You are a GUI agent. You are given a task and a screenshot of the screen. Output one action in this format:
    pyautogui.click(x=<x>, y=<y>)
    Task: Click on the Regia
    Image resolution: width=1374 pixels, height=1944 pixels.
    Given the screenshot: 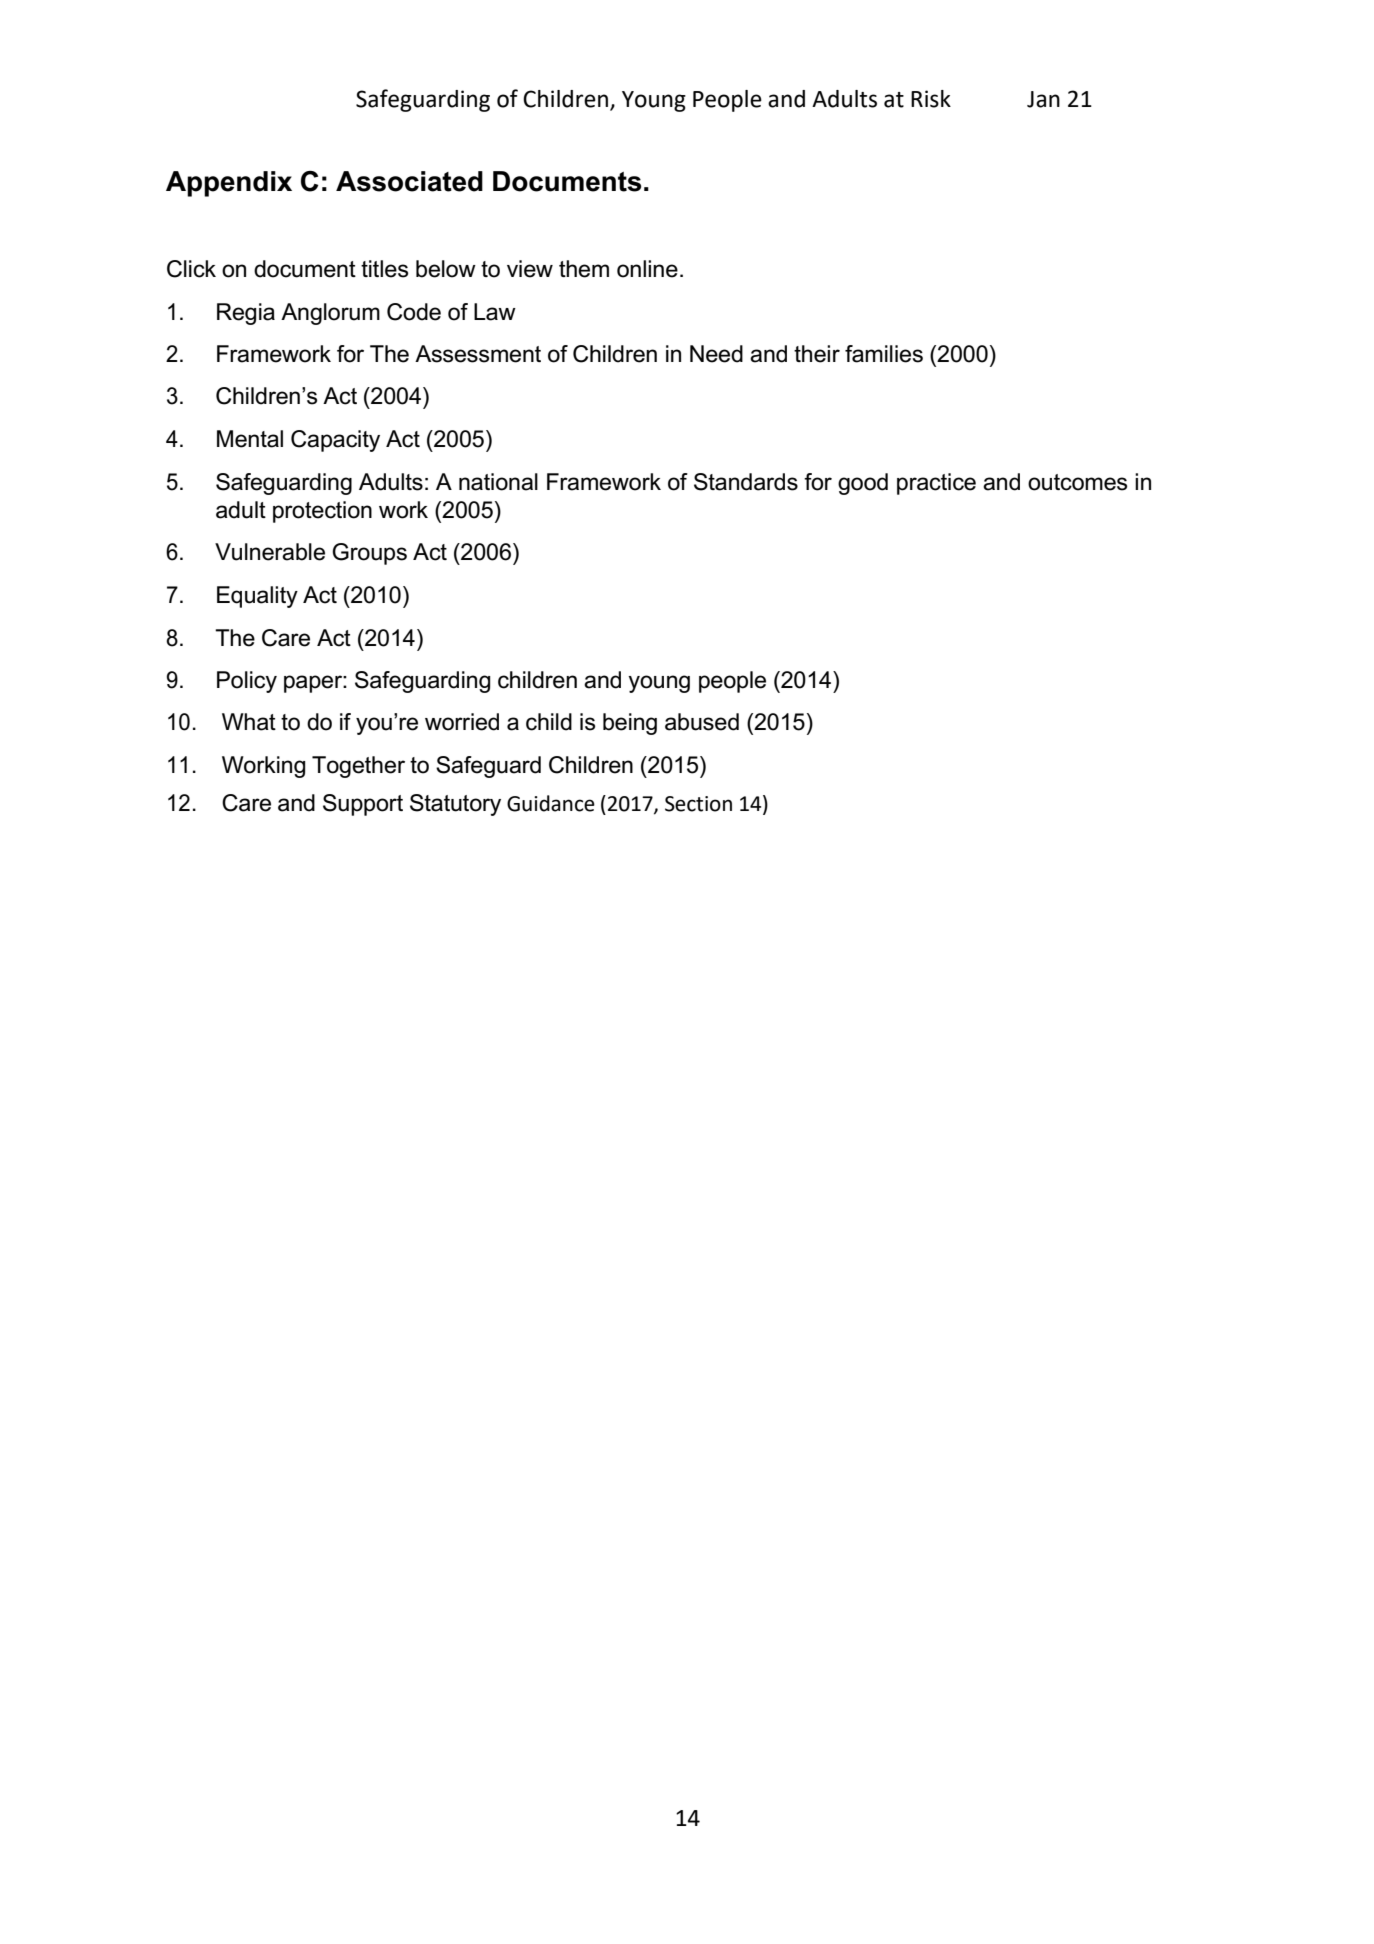 What is the action you would take?
    pyautogui.click(x=246, y=314)
